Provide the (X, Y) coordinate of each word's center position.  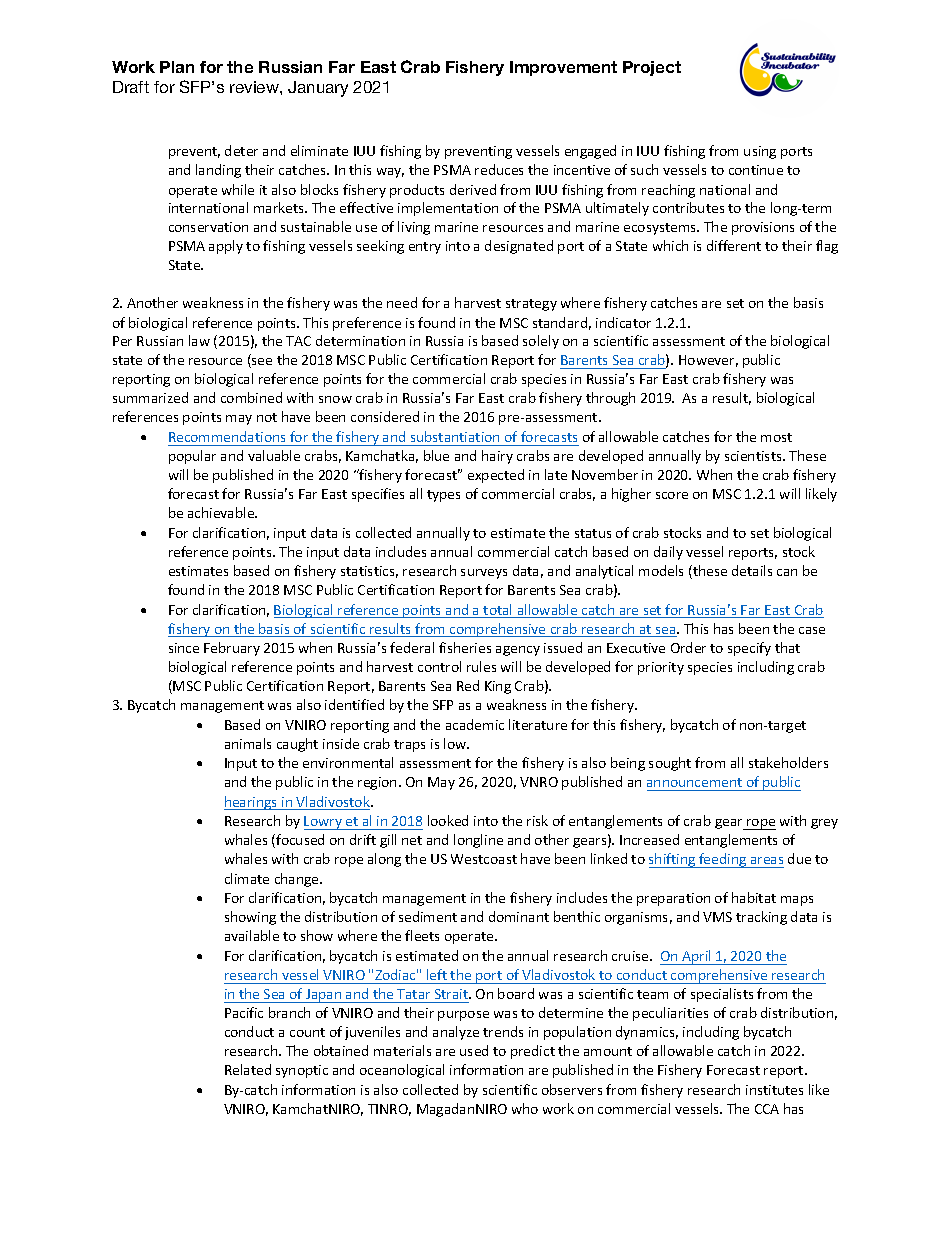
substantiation (455, 436)
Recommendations (227, 436)
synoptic (302, 1071)
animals (248, 743)
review (255, 87)
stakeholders (788, 762)
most (776, 437)
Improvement (563, 68)
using (760, 152)
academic (475, 724)
